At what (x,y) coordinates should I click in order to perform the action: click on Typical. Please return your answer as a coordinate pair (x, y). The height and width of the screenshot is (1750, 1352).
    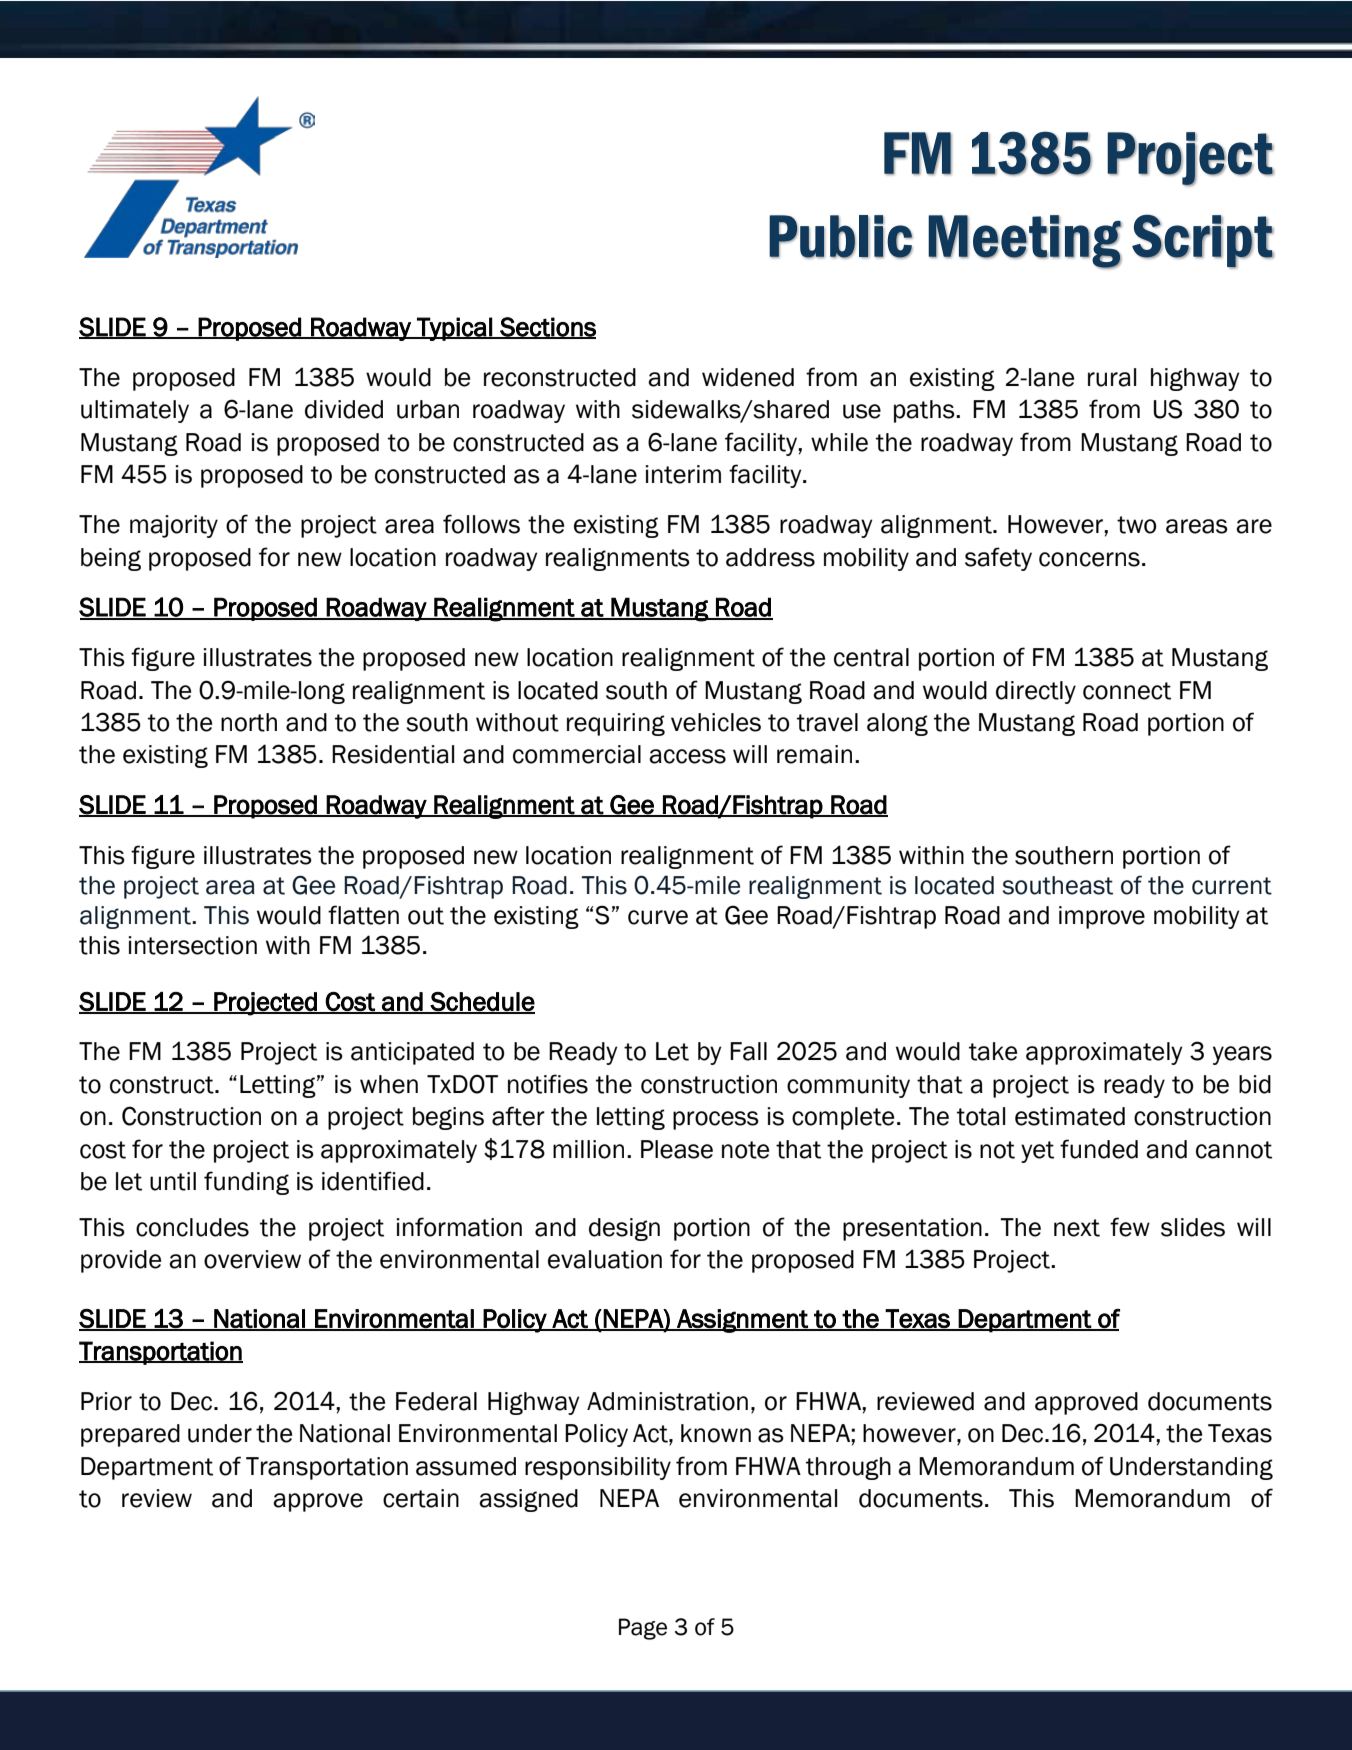
    Looking at the image, I should click on (454, 329).
